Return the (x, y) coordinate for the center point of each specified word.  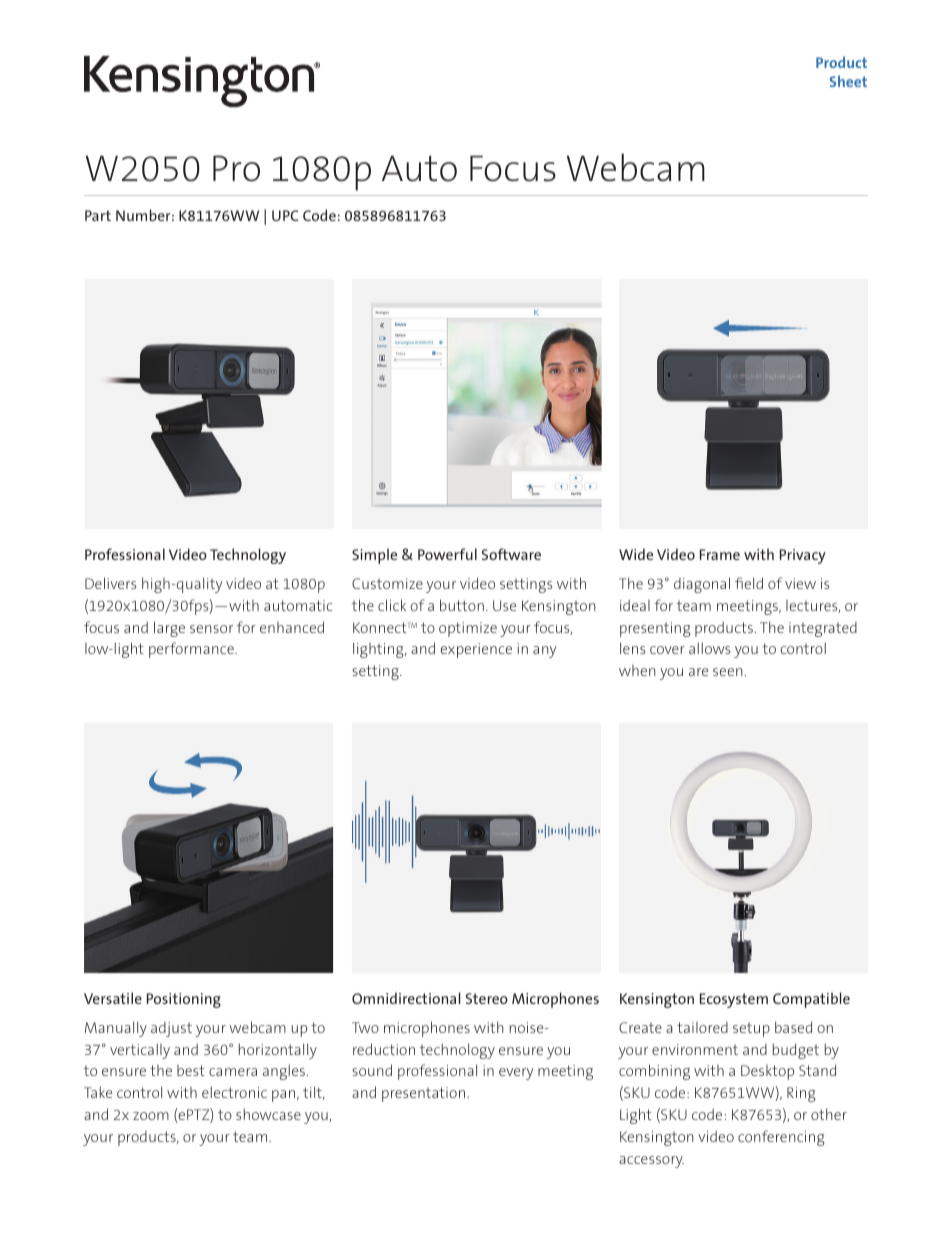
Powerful (447, 554)
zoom (151, 1116)
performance (192, 650)
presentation (423, 1094)
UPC (285, 215)
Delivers (111, 583)
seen (729, 672)
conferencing (781, 1138)
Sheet (848, 81)
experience (476, 650)
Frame (720, 554)
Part (98, 215)
